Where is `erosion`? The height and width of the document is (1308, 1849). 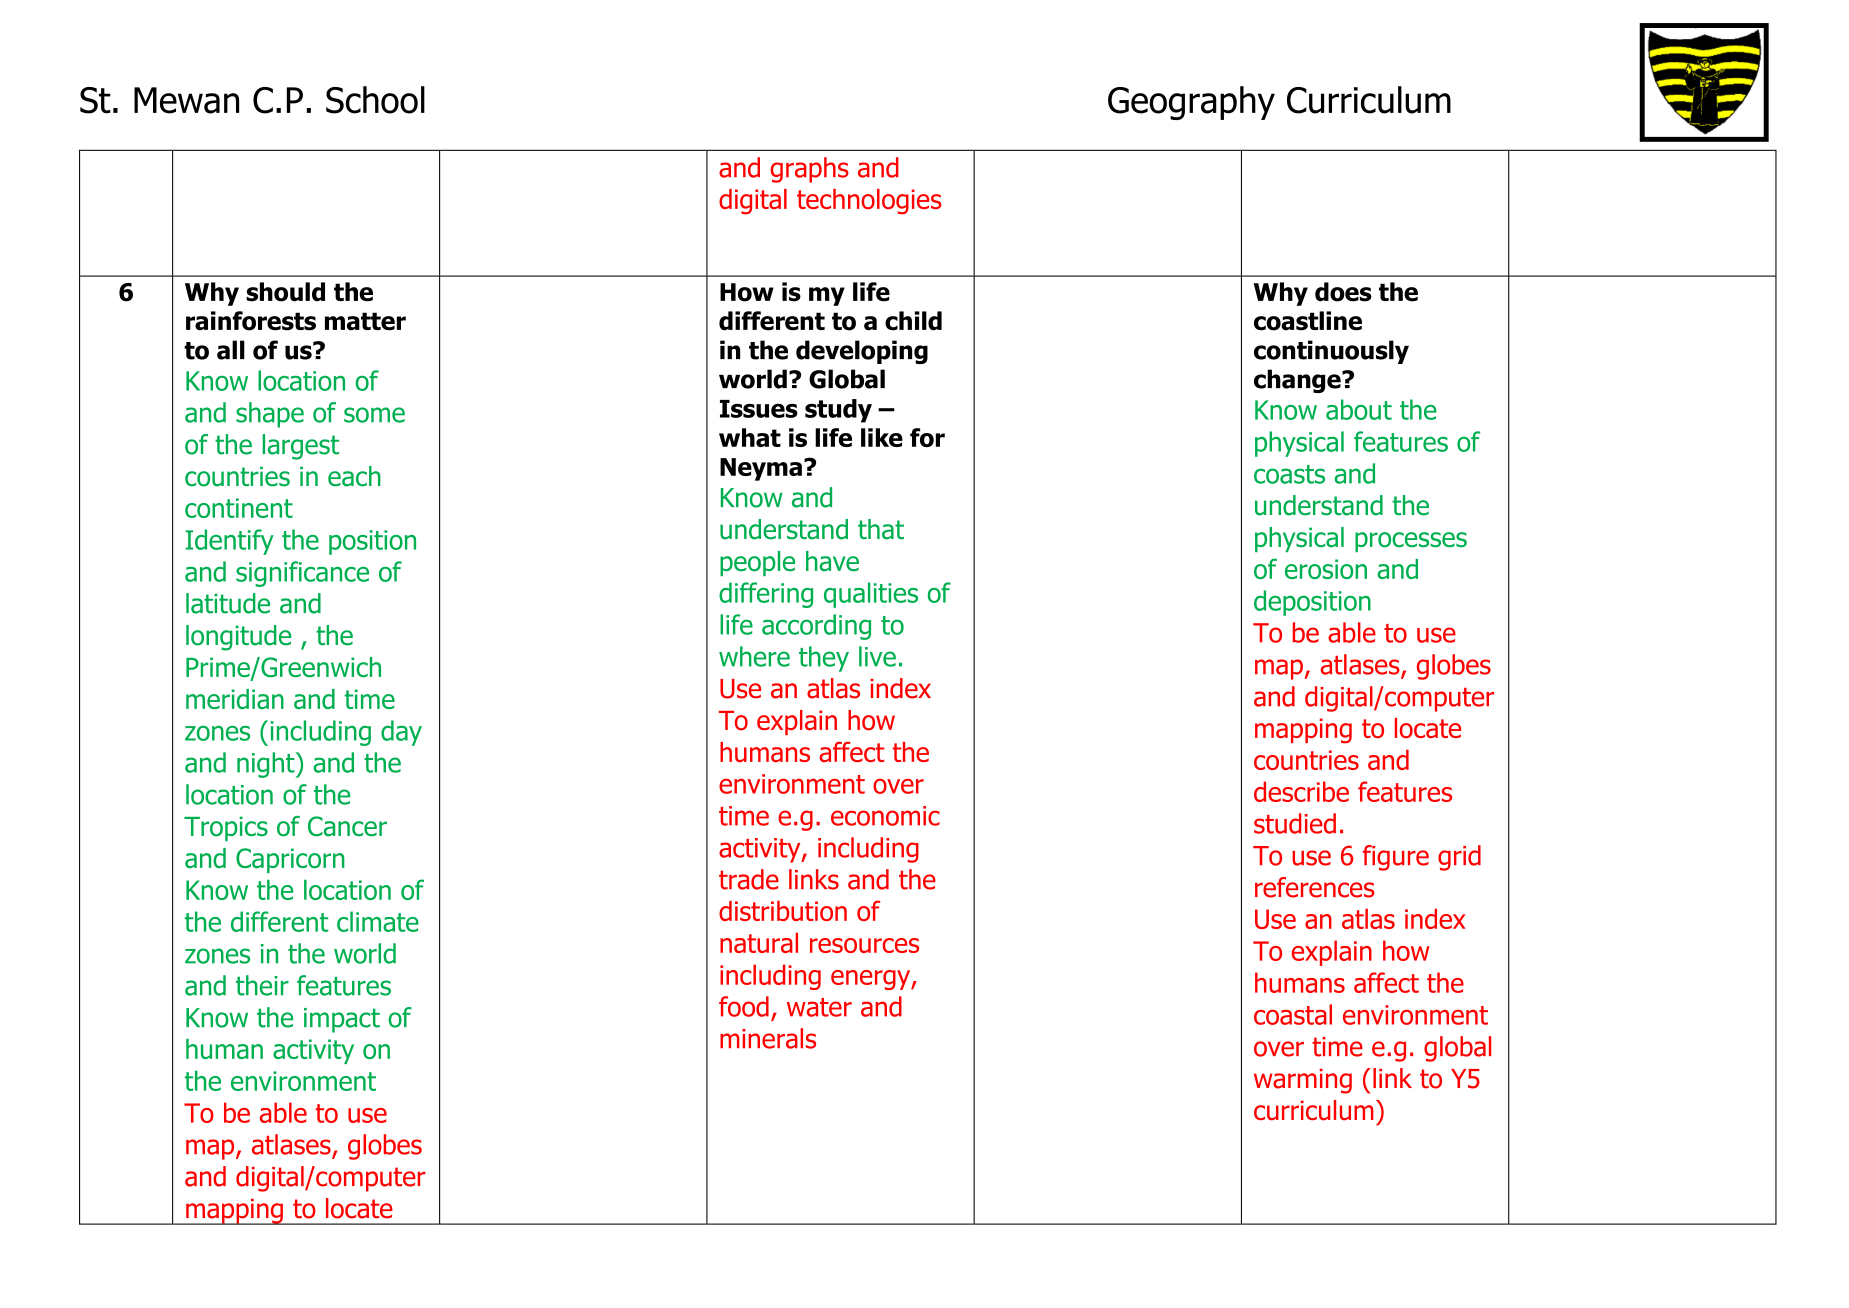
erosion is located at coordinates (1326, 569).
